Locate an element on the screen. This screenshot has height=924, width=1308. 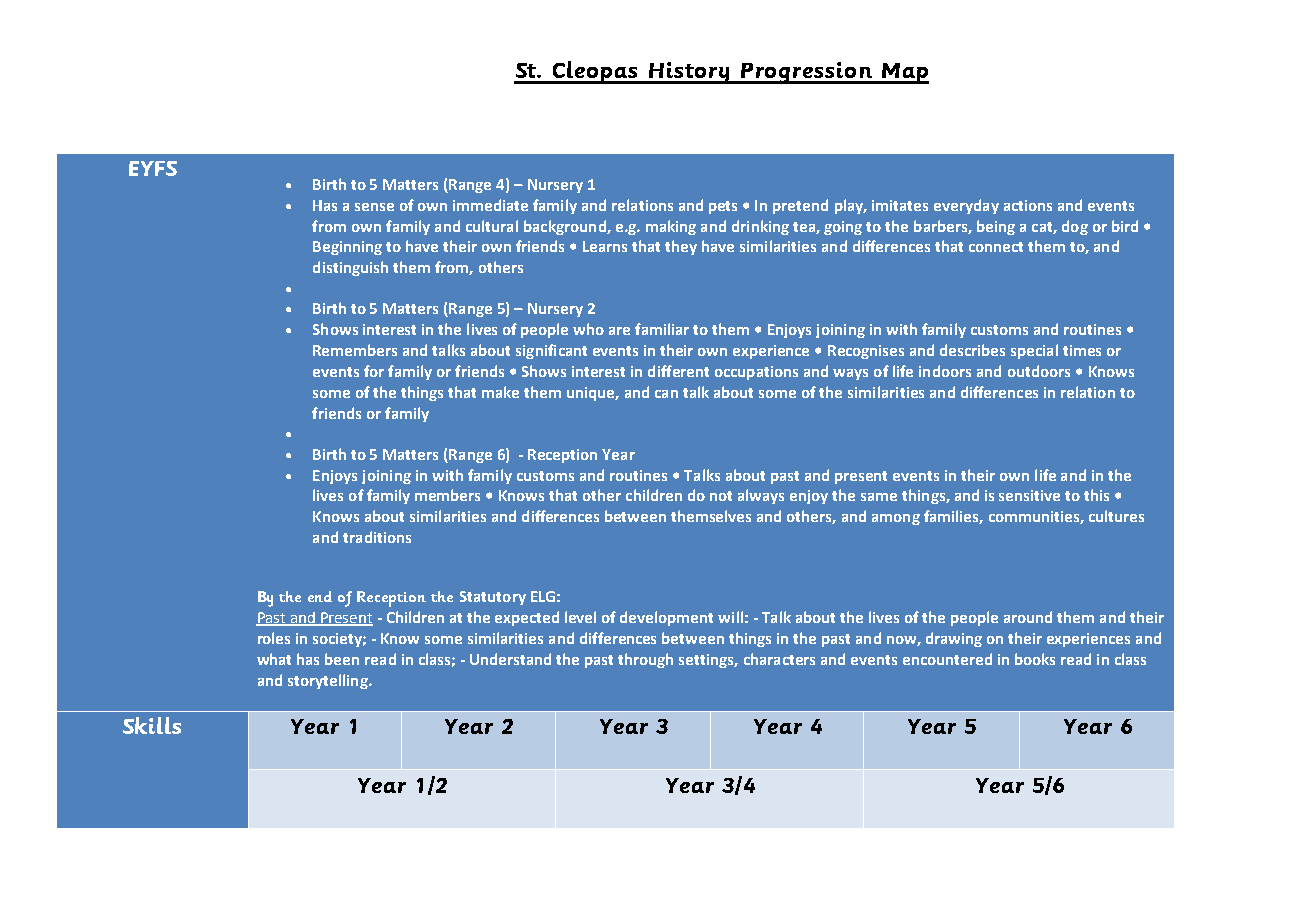
Beginning is located at coordinates (347, 248).
